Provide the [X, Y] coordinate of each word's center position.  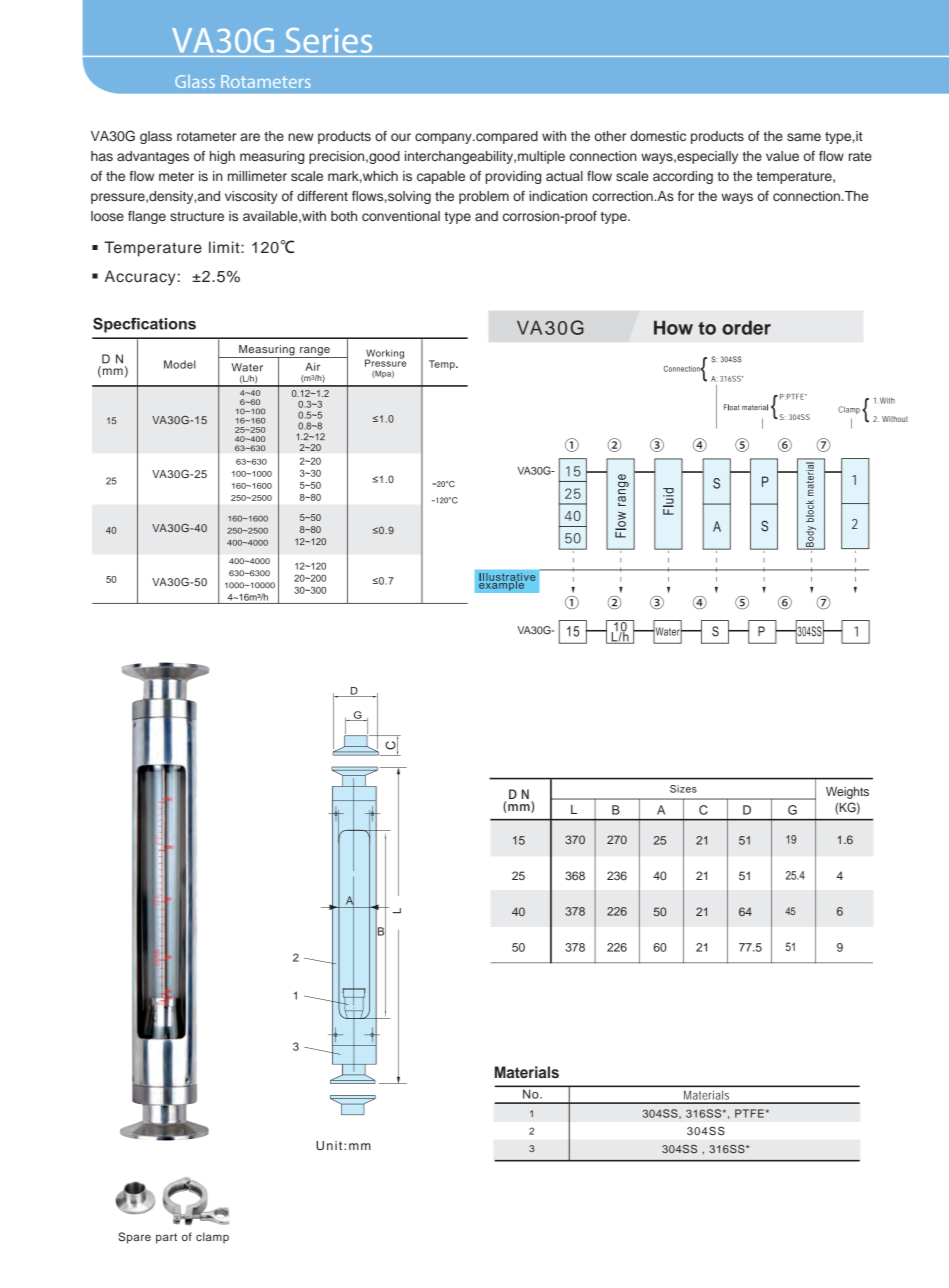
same [804, 137]
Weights [847, 793]
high [222, 157]
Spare [134, 1238]
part [166, 1238]
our [401, 137]
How [673, 327]
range [315, 352]
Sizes [683, 789]
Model [180, 364]
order [746, 327]
